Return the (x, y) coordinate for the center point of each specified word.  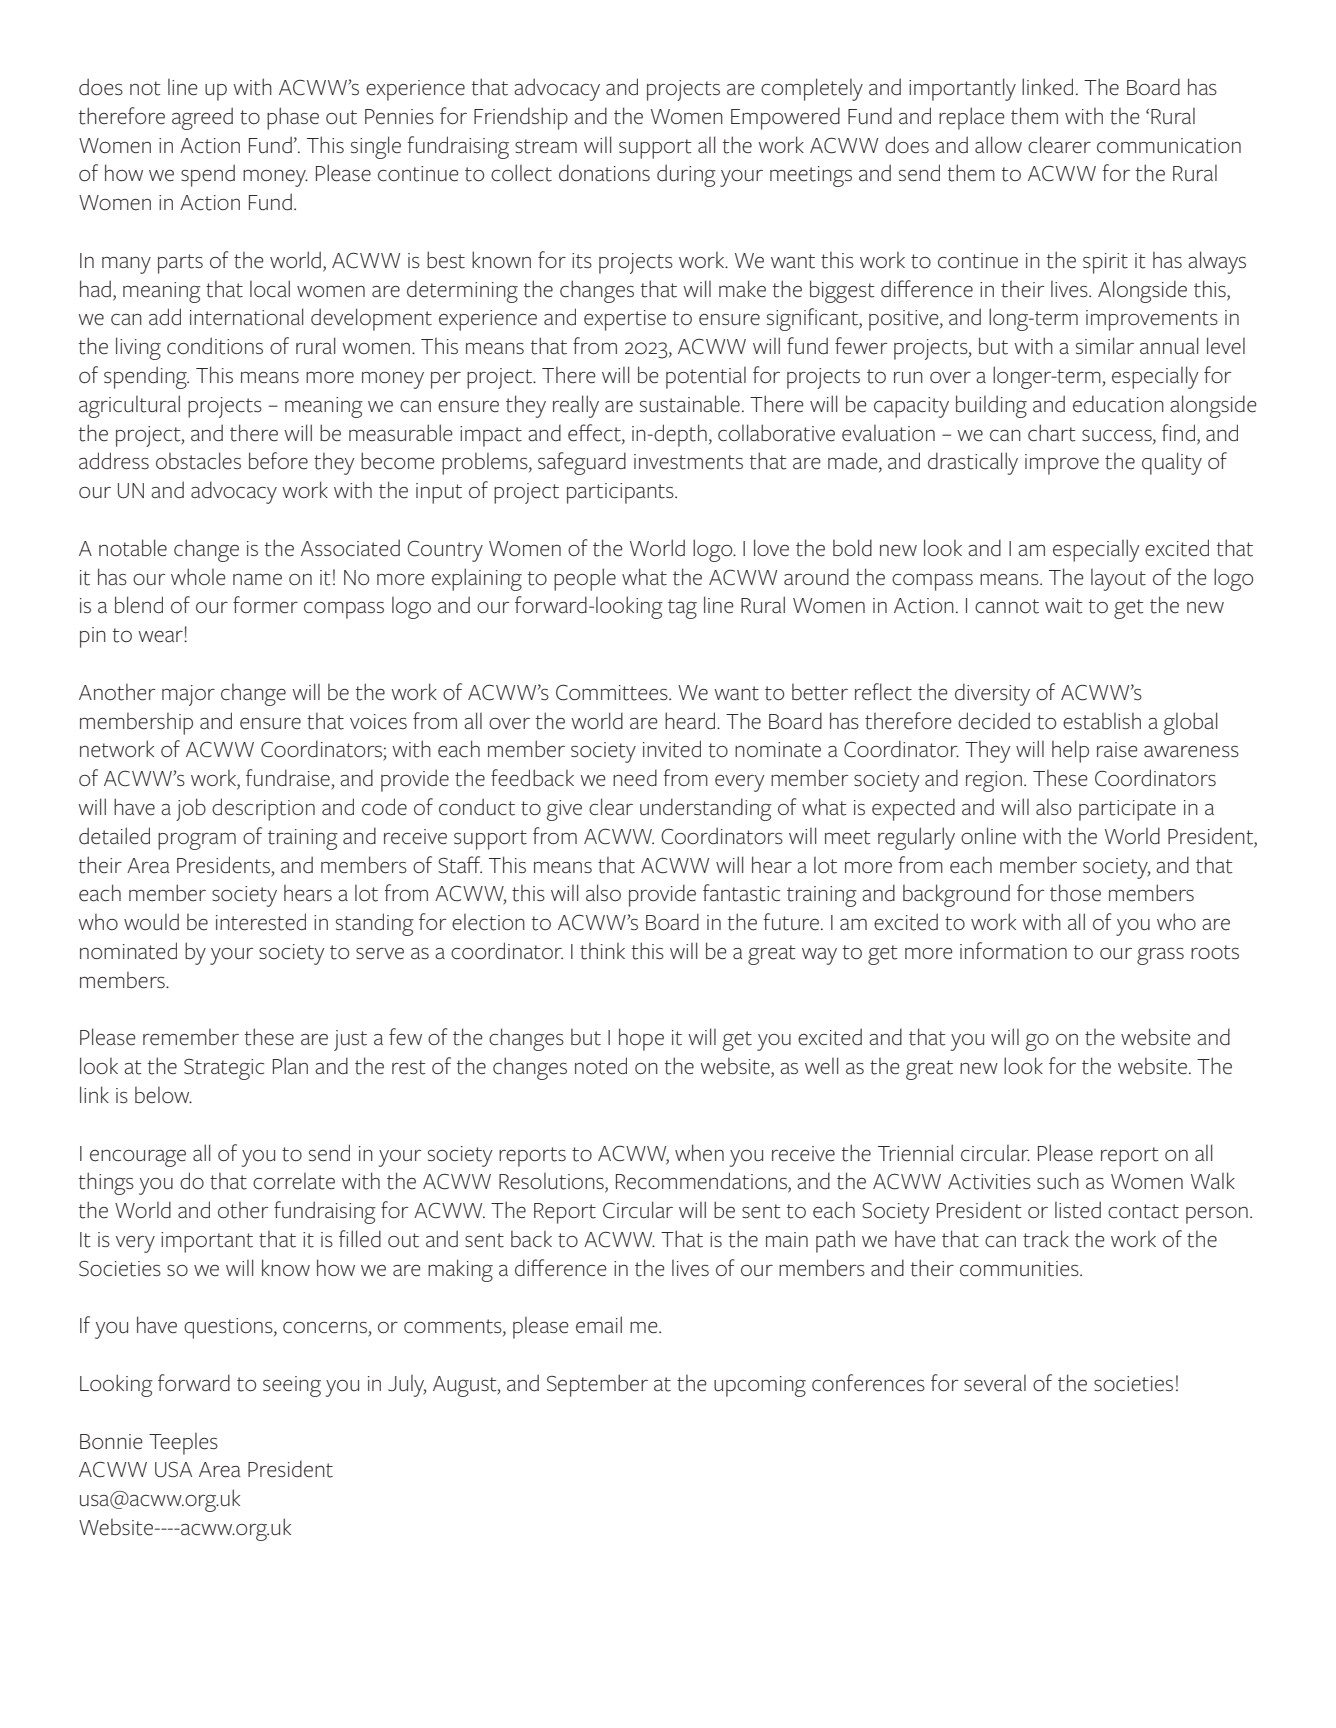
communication (1169, 146)
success (1118, 435)
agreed (202, 118)
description (263, 809)
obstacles (198, 461)
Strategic (224, 1069)
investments (688, 462)
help (1070, 751)
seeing (292, 1386)
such (1058, 1181)
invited (672, 749)
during (686, 175)
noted (601, 1066)
